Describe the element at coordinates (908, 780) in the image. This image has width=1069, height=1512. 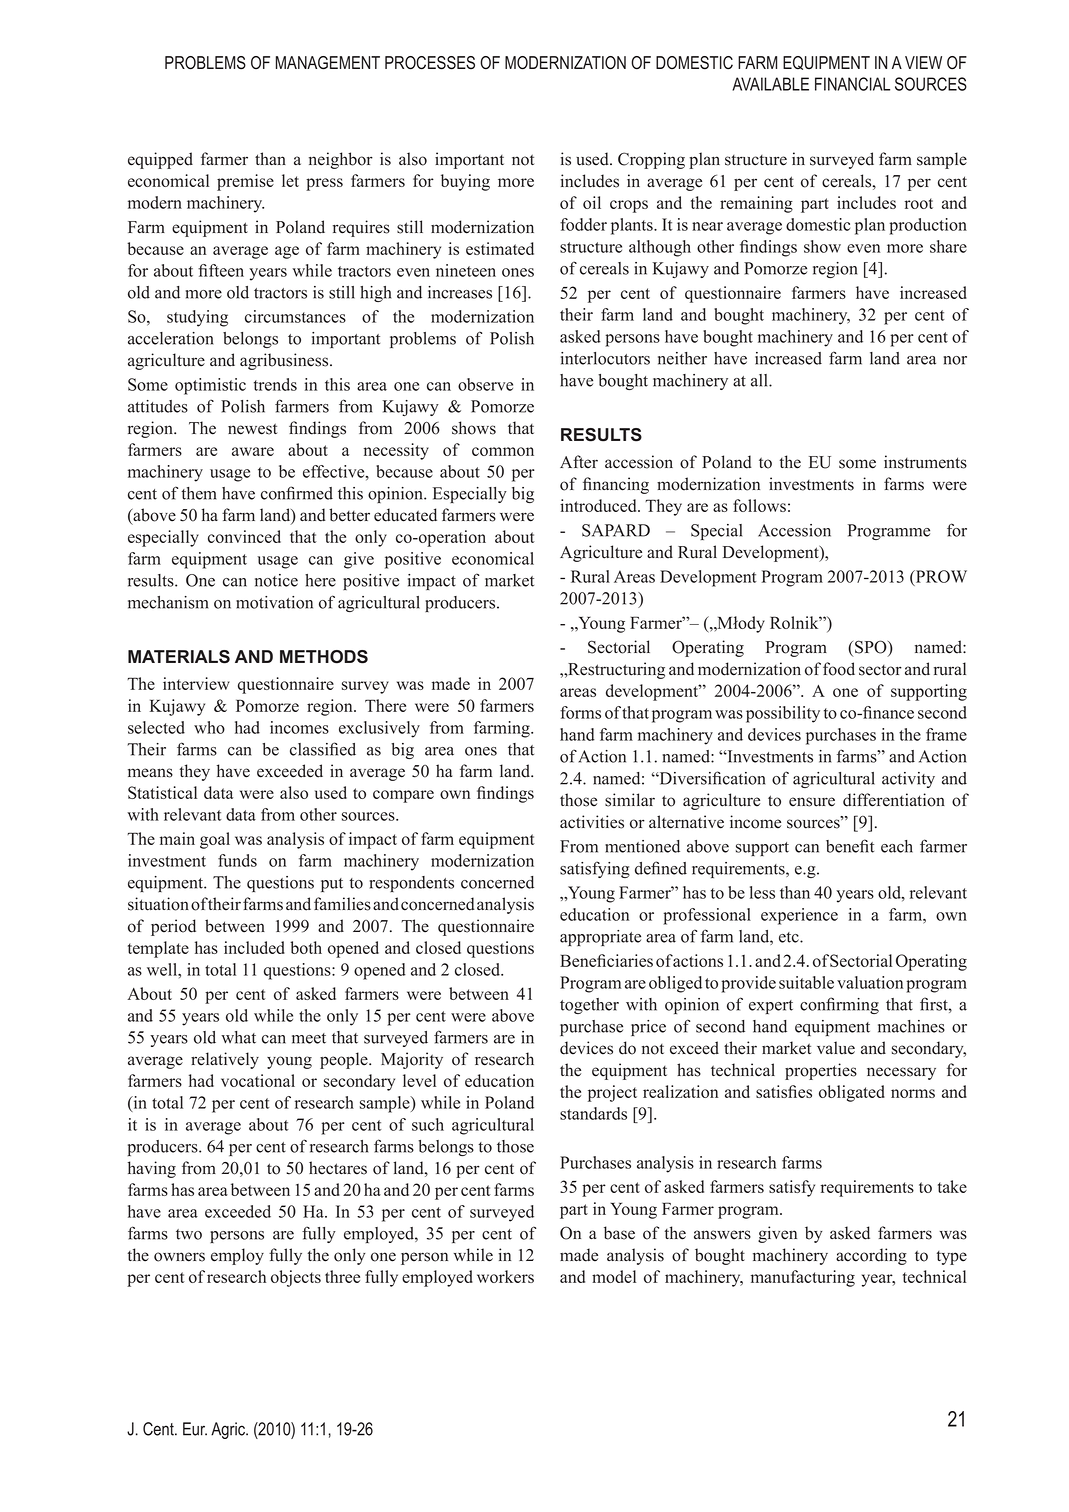
I see `activity` at that location.
